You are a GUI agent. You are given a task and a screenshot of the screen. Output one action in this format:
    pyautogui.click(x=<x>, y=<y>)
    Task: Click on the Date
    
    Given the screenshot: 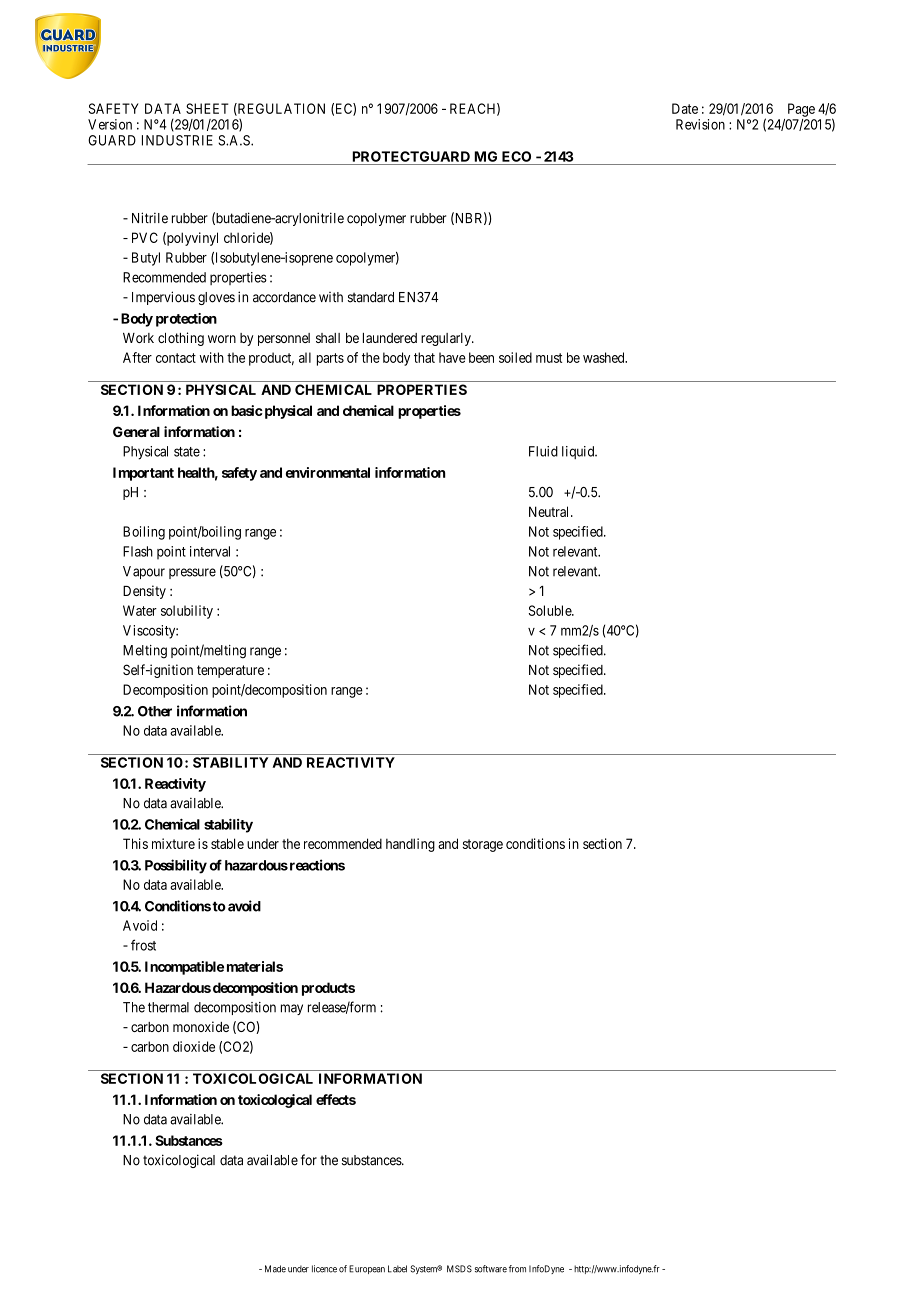 What is the action you would take?
    pyautogui.click(x=685, y=108)
